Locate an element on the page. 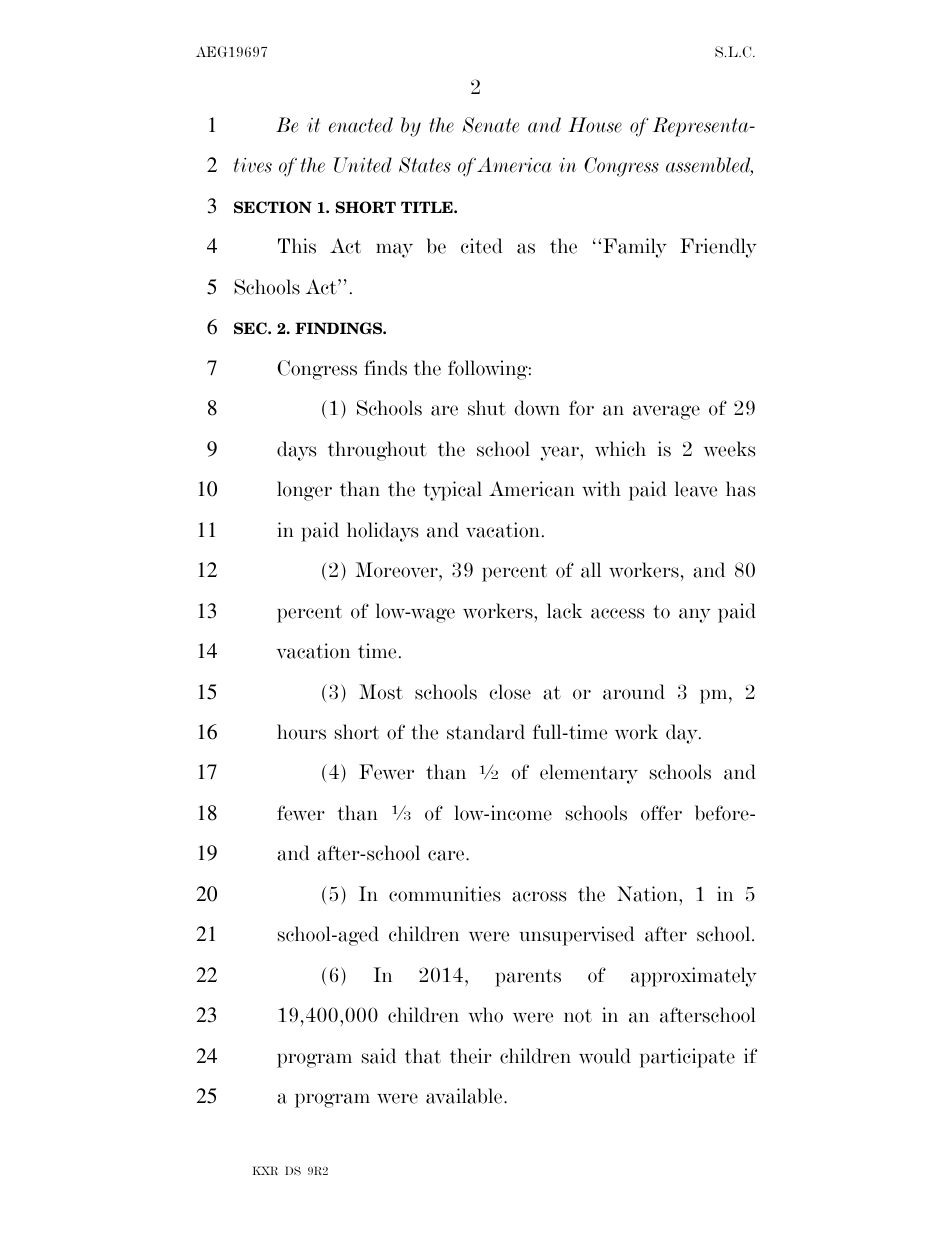 The width and height of the page is (952, 1233). said is located at coordinates (379, 1056).
